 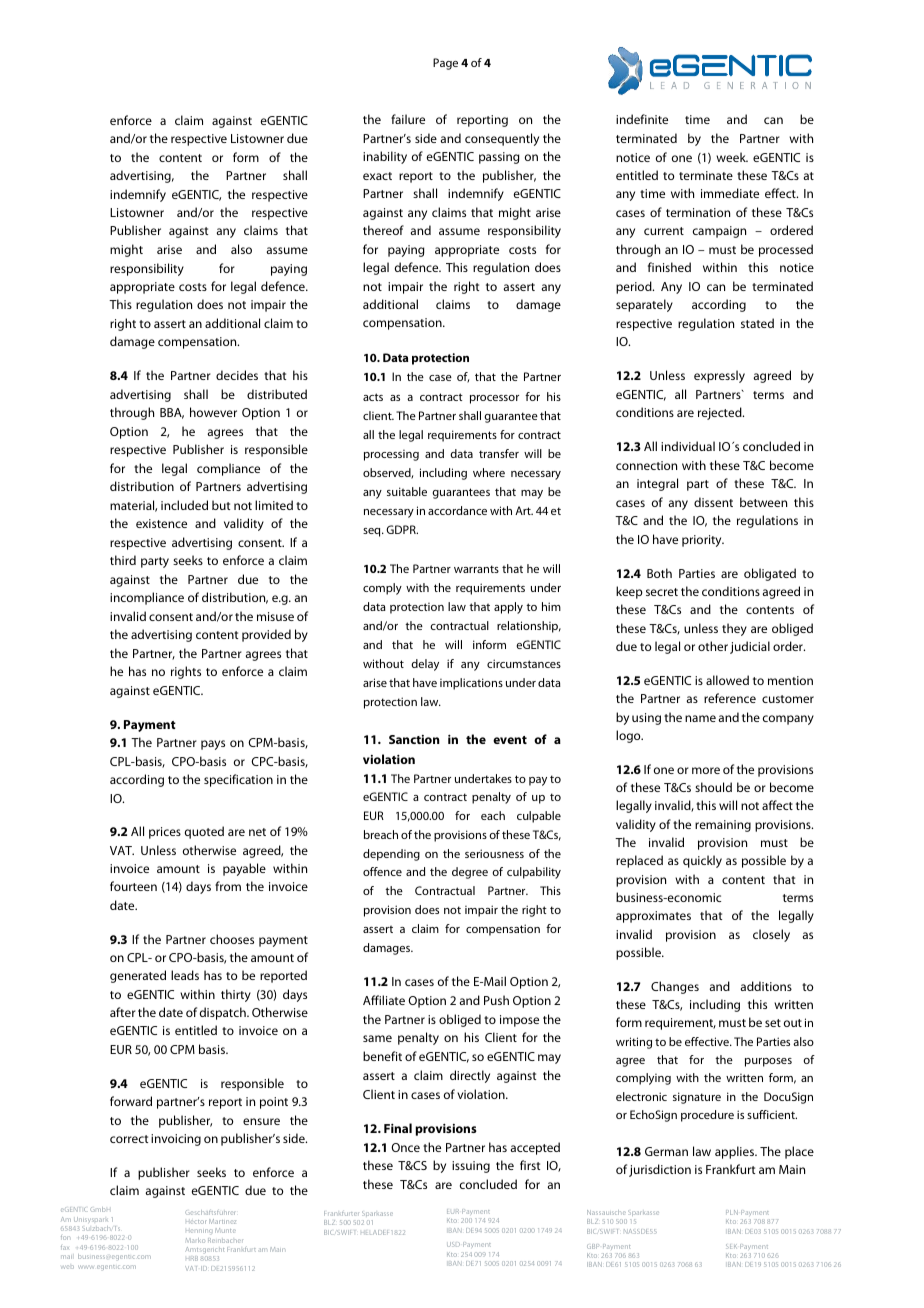 I want to click on Affiliate, so click(x=384, y=1000).
